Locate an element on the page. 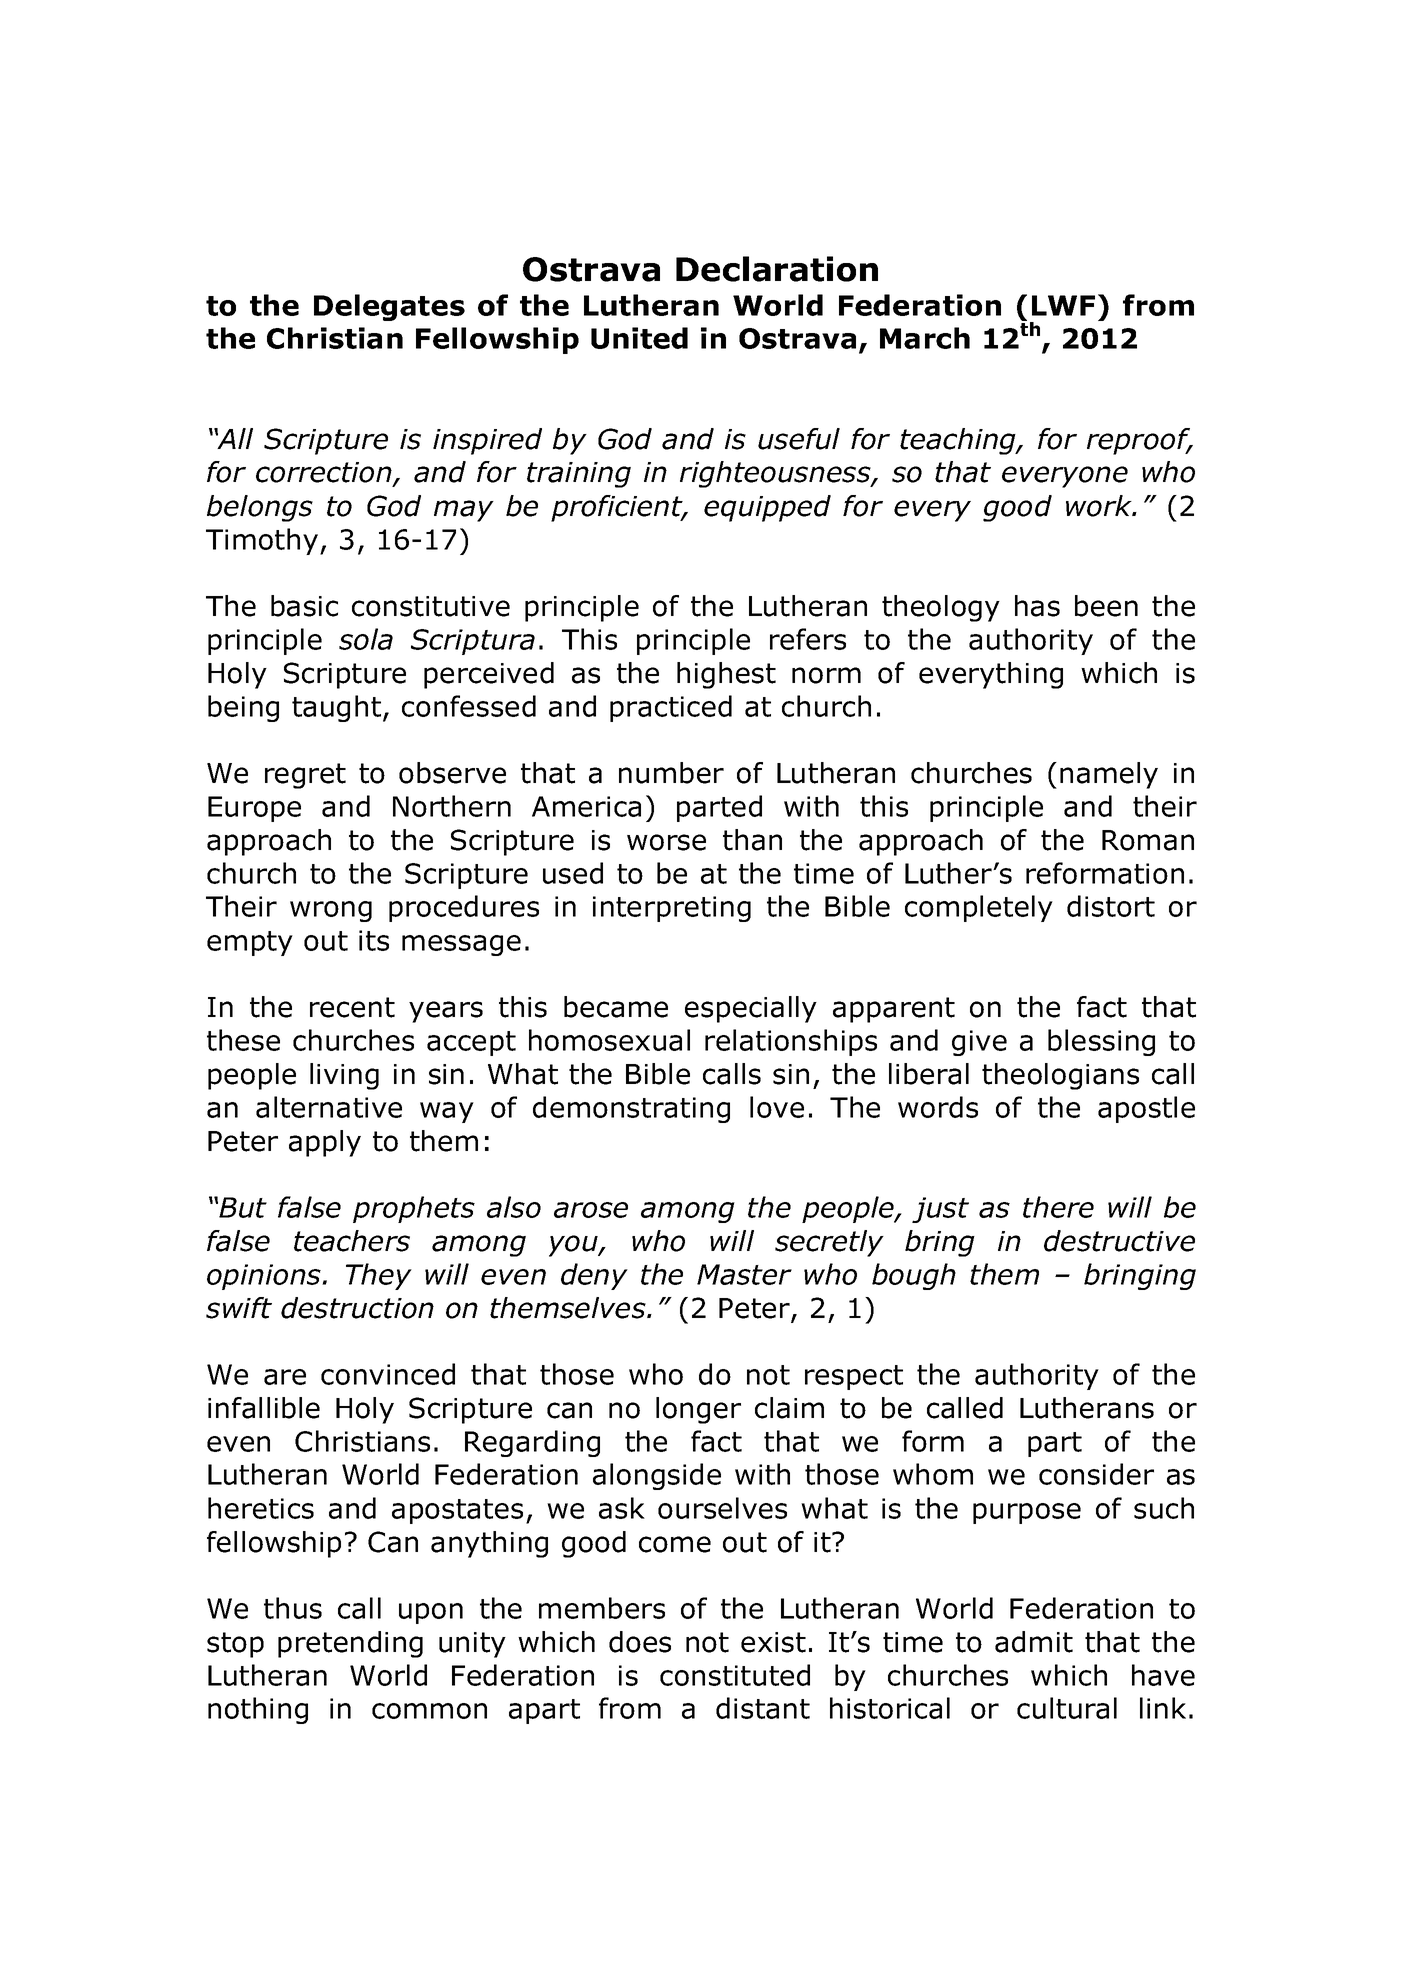  blessing is located at coordinates (1101, 1042).
